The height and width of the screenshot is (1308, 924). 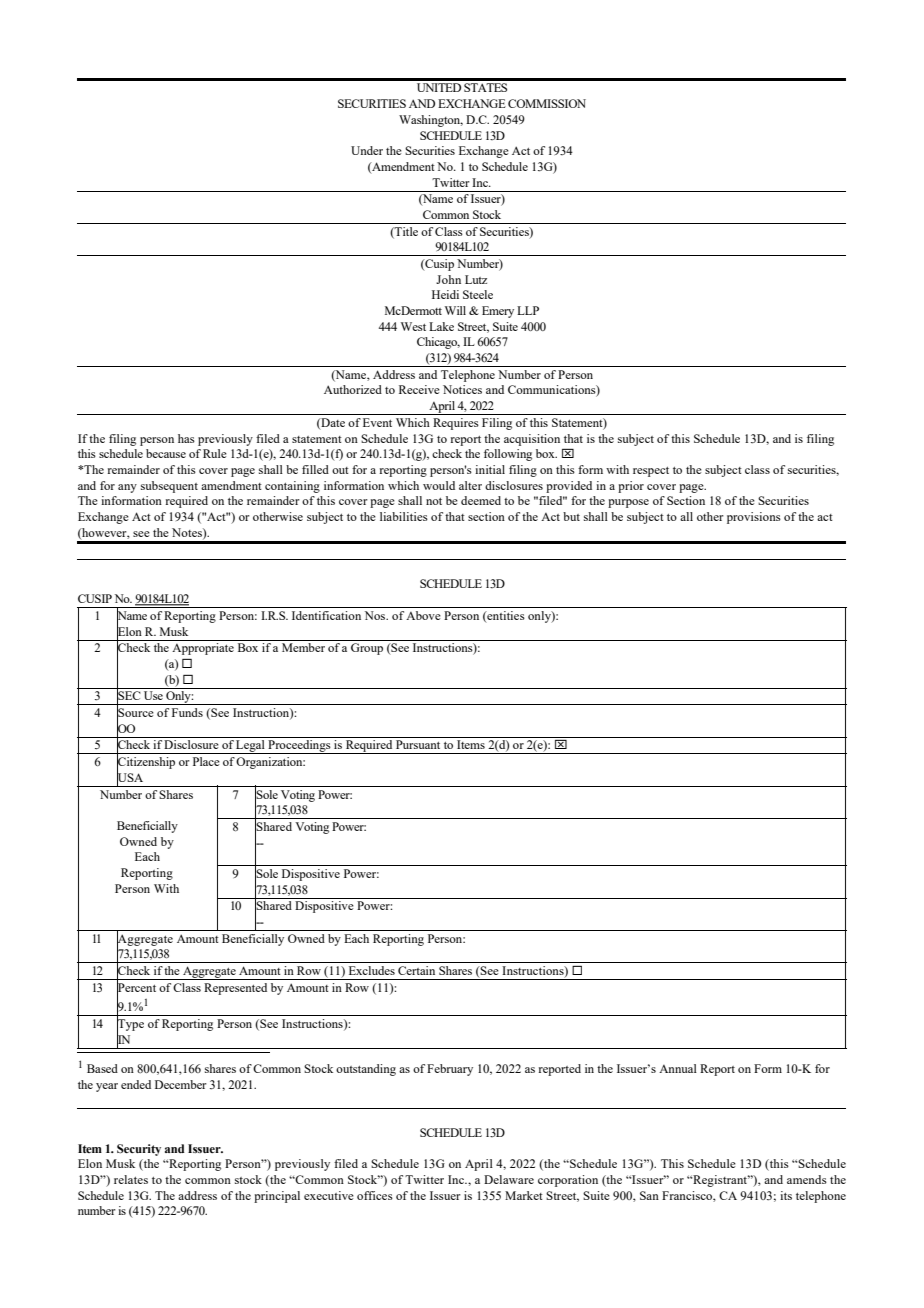 What do you see at coordinates (509, 1179) in the screenshot?
I see `Delaware` at bounding box center [509, 1179].
